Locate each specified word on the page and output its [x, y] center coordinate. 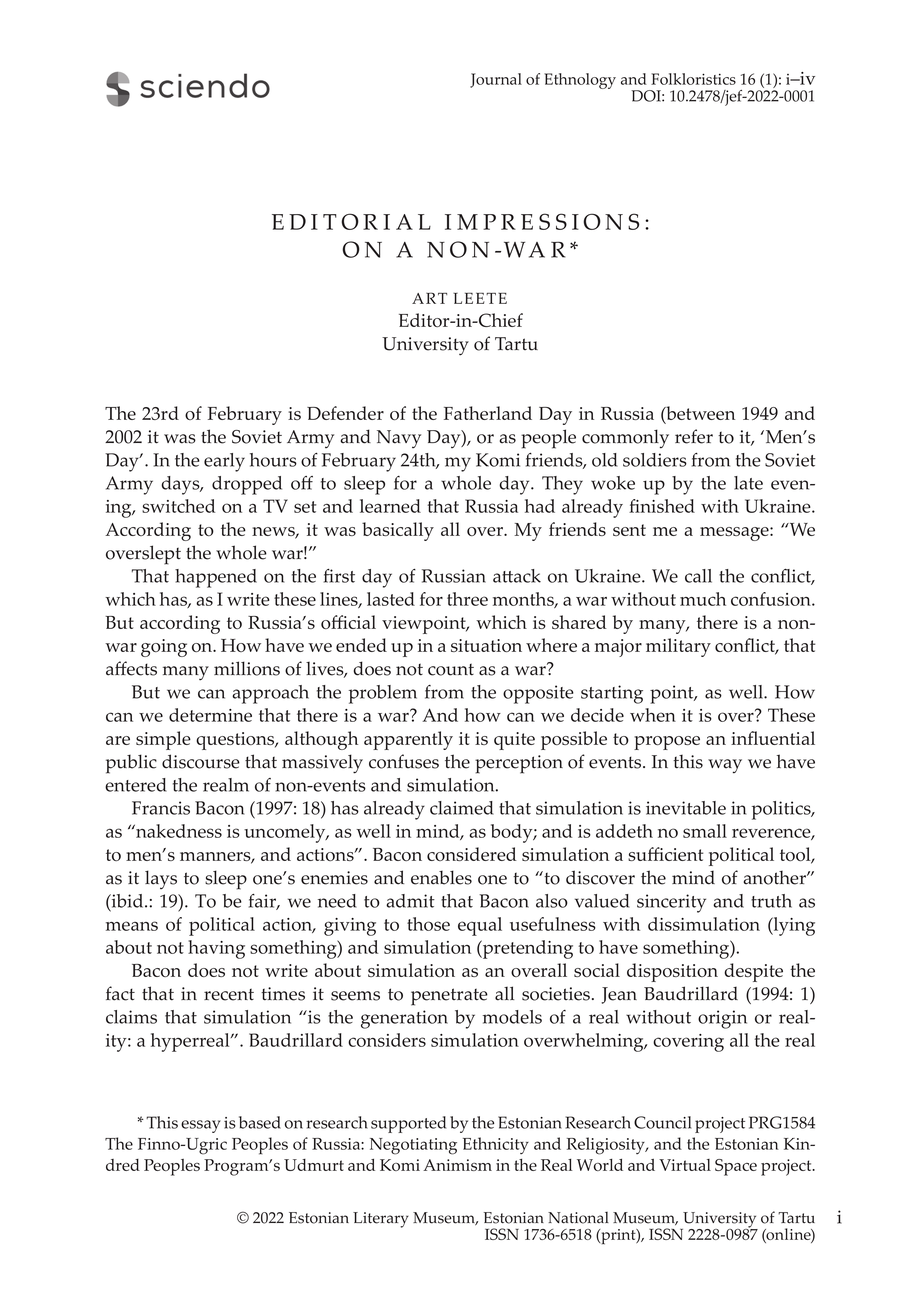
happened [216, 578]
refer [694, 436]
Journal [496, 80]
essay [201, 1126]
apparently [408, 740]
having [216, 949]
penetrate [449, 997]
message [735, 534]
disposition [672, 972]
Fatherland [488, 413]
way [725, 766]
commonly [625, 439]
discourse [201, 761]
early [224, 462]
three [467, 599]
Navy [399, 439]
